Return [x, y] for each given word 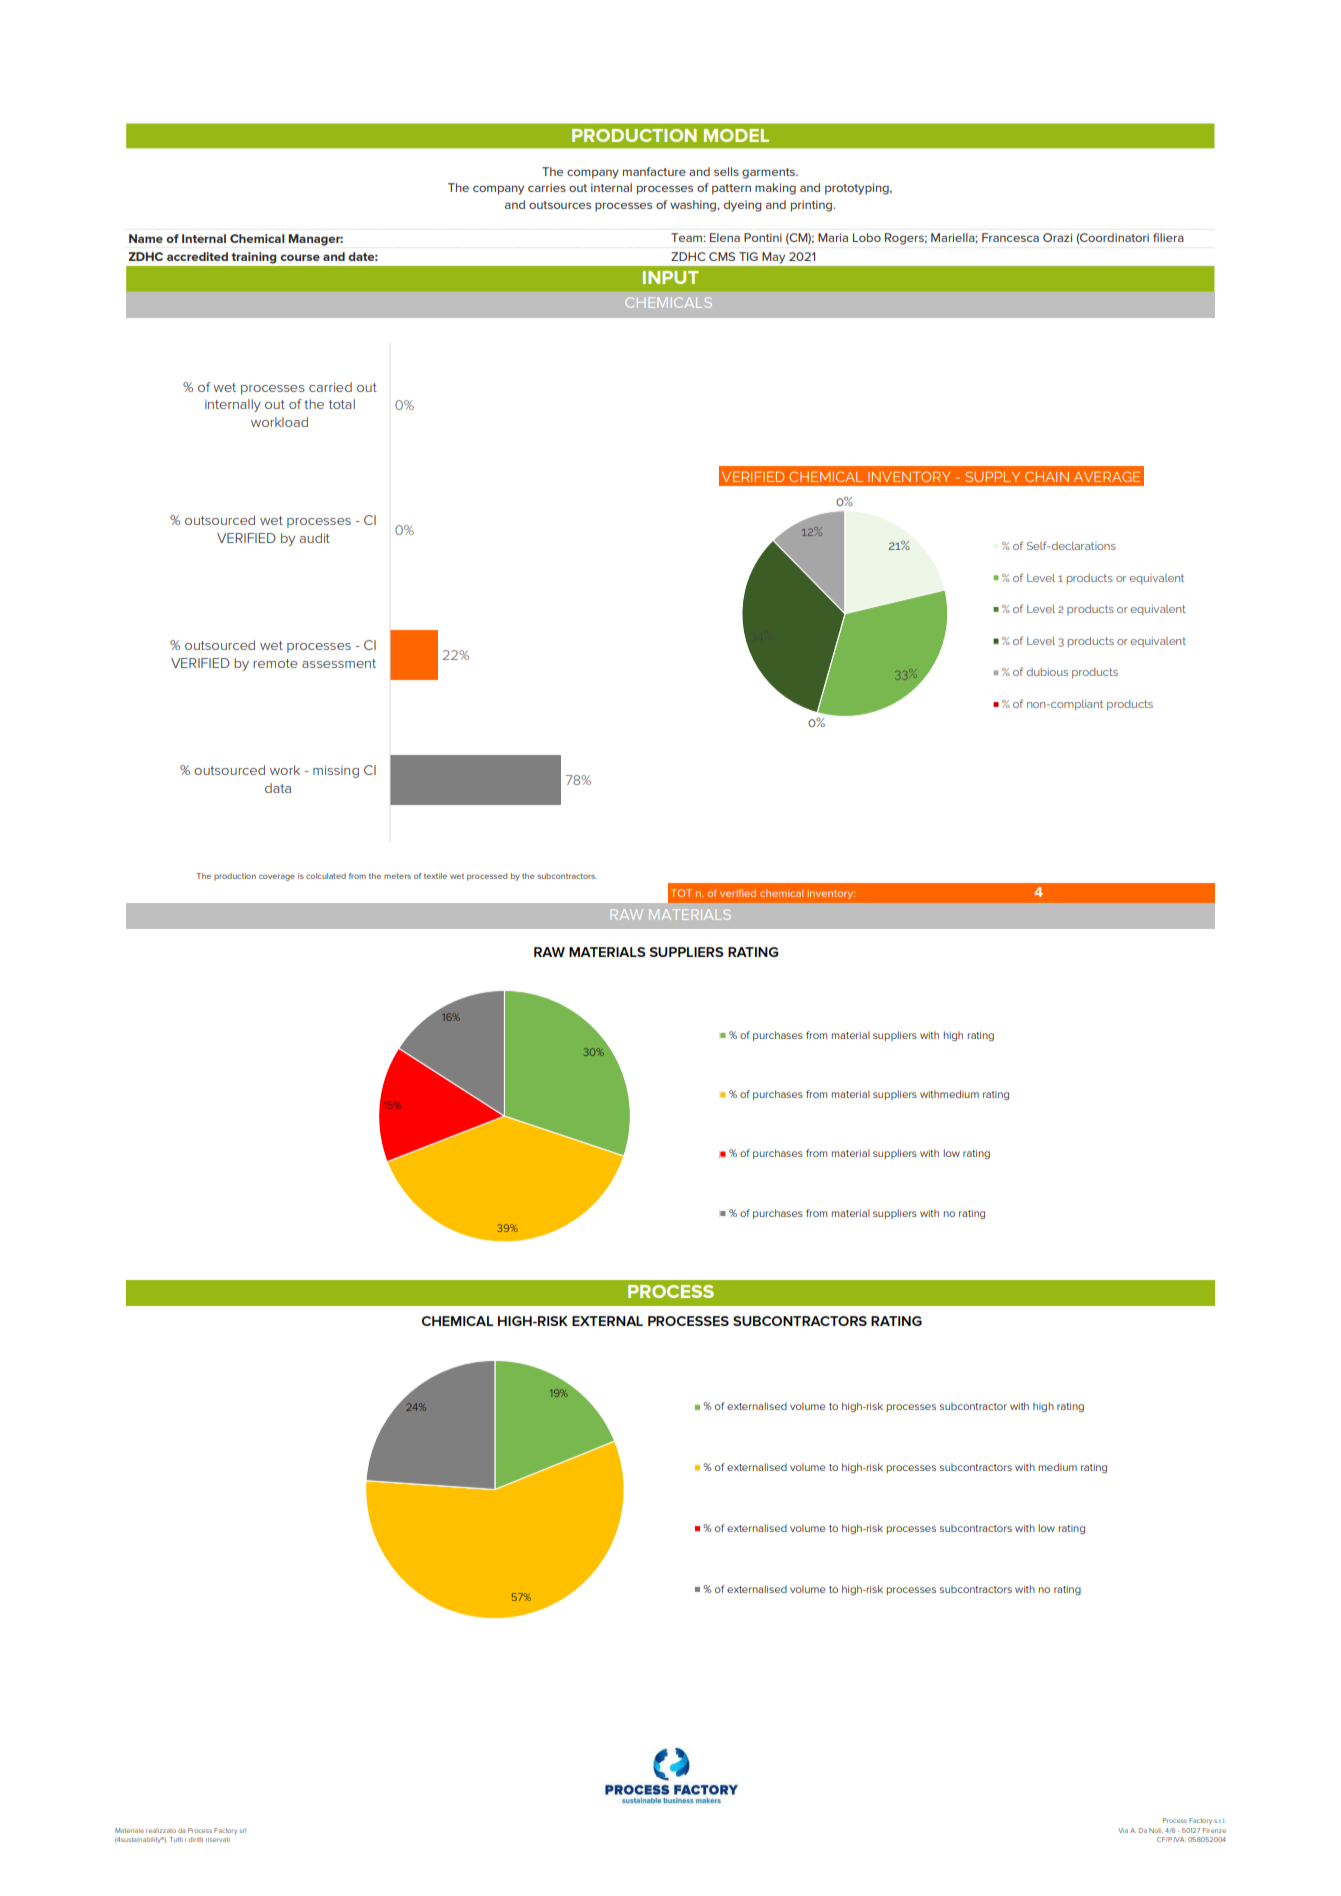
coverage [277, 877]
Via [1123, 1830]
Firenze [1214, 1830]
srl [242, 1830]
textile [435, 876]
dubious [1047, 672]
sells [726, 171]
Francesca [1010, 237]
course [300, 257]
